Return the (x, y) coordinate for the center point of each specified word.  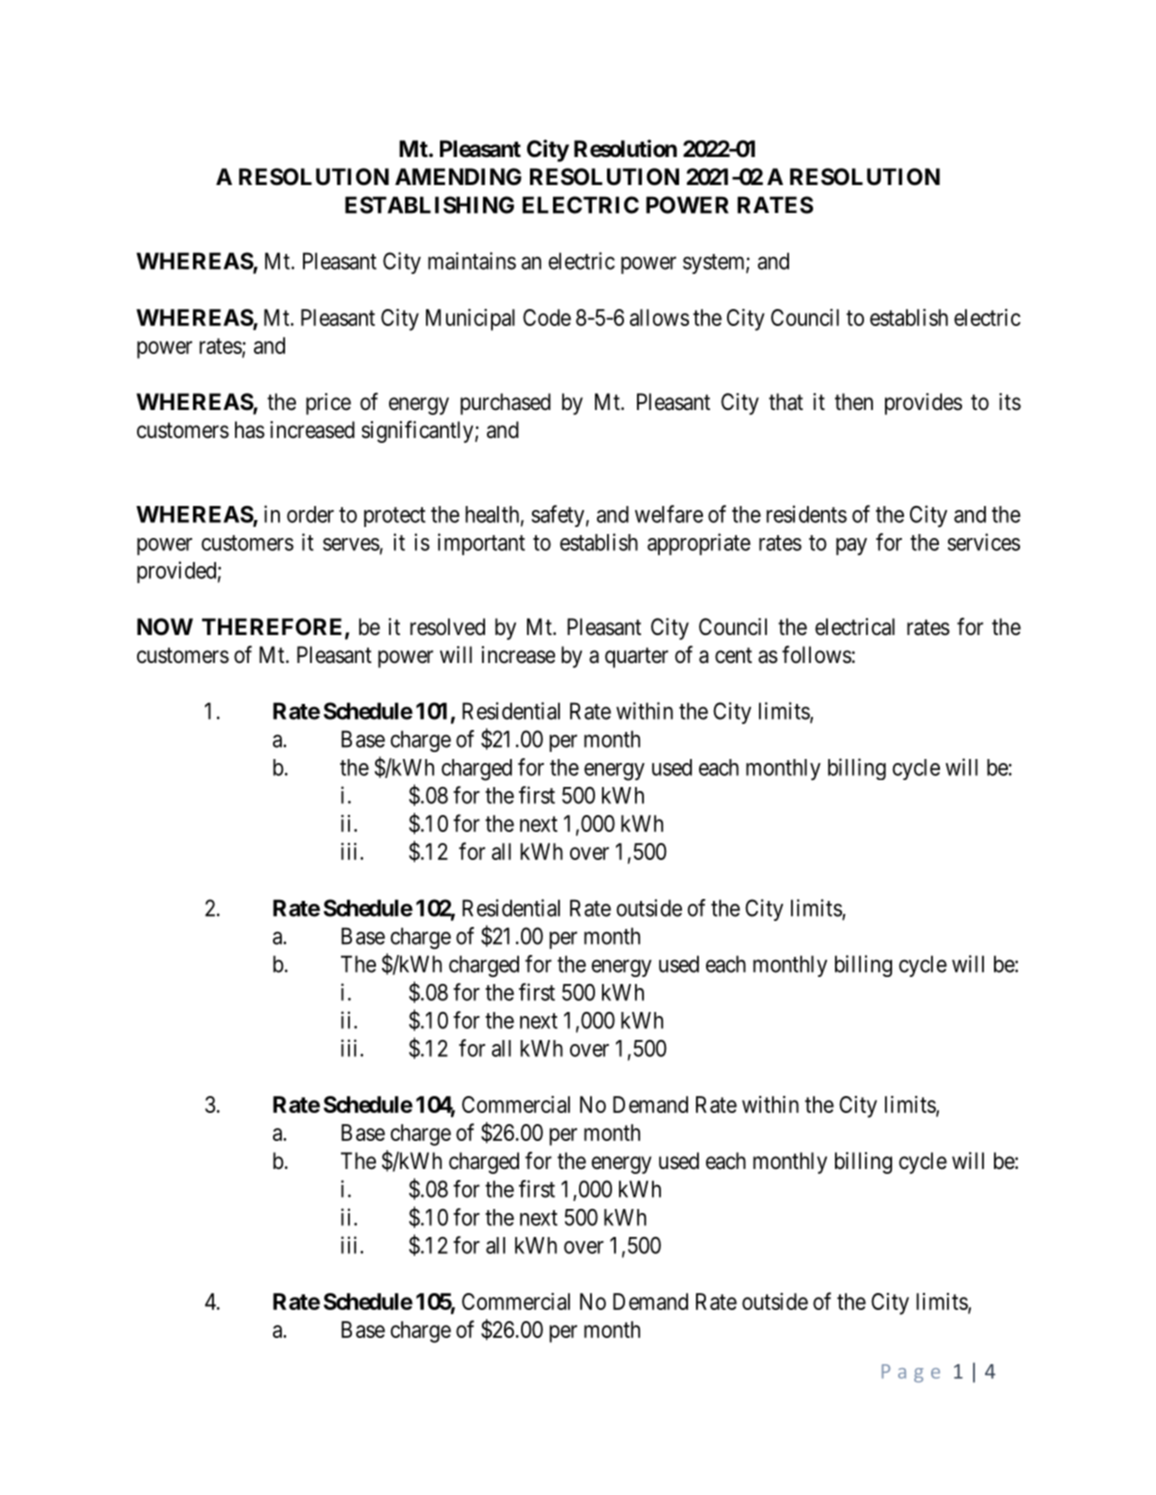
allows (659, 317)
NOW (165, 626)
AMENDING (458, 176)
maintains (472, 261)
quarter (636, 658)
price (328, 404)
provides (923, 404)
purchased (505, 404)
